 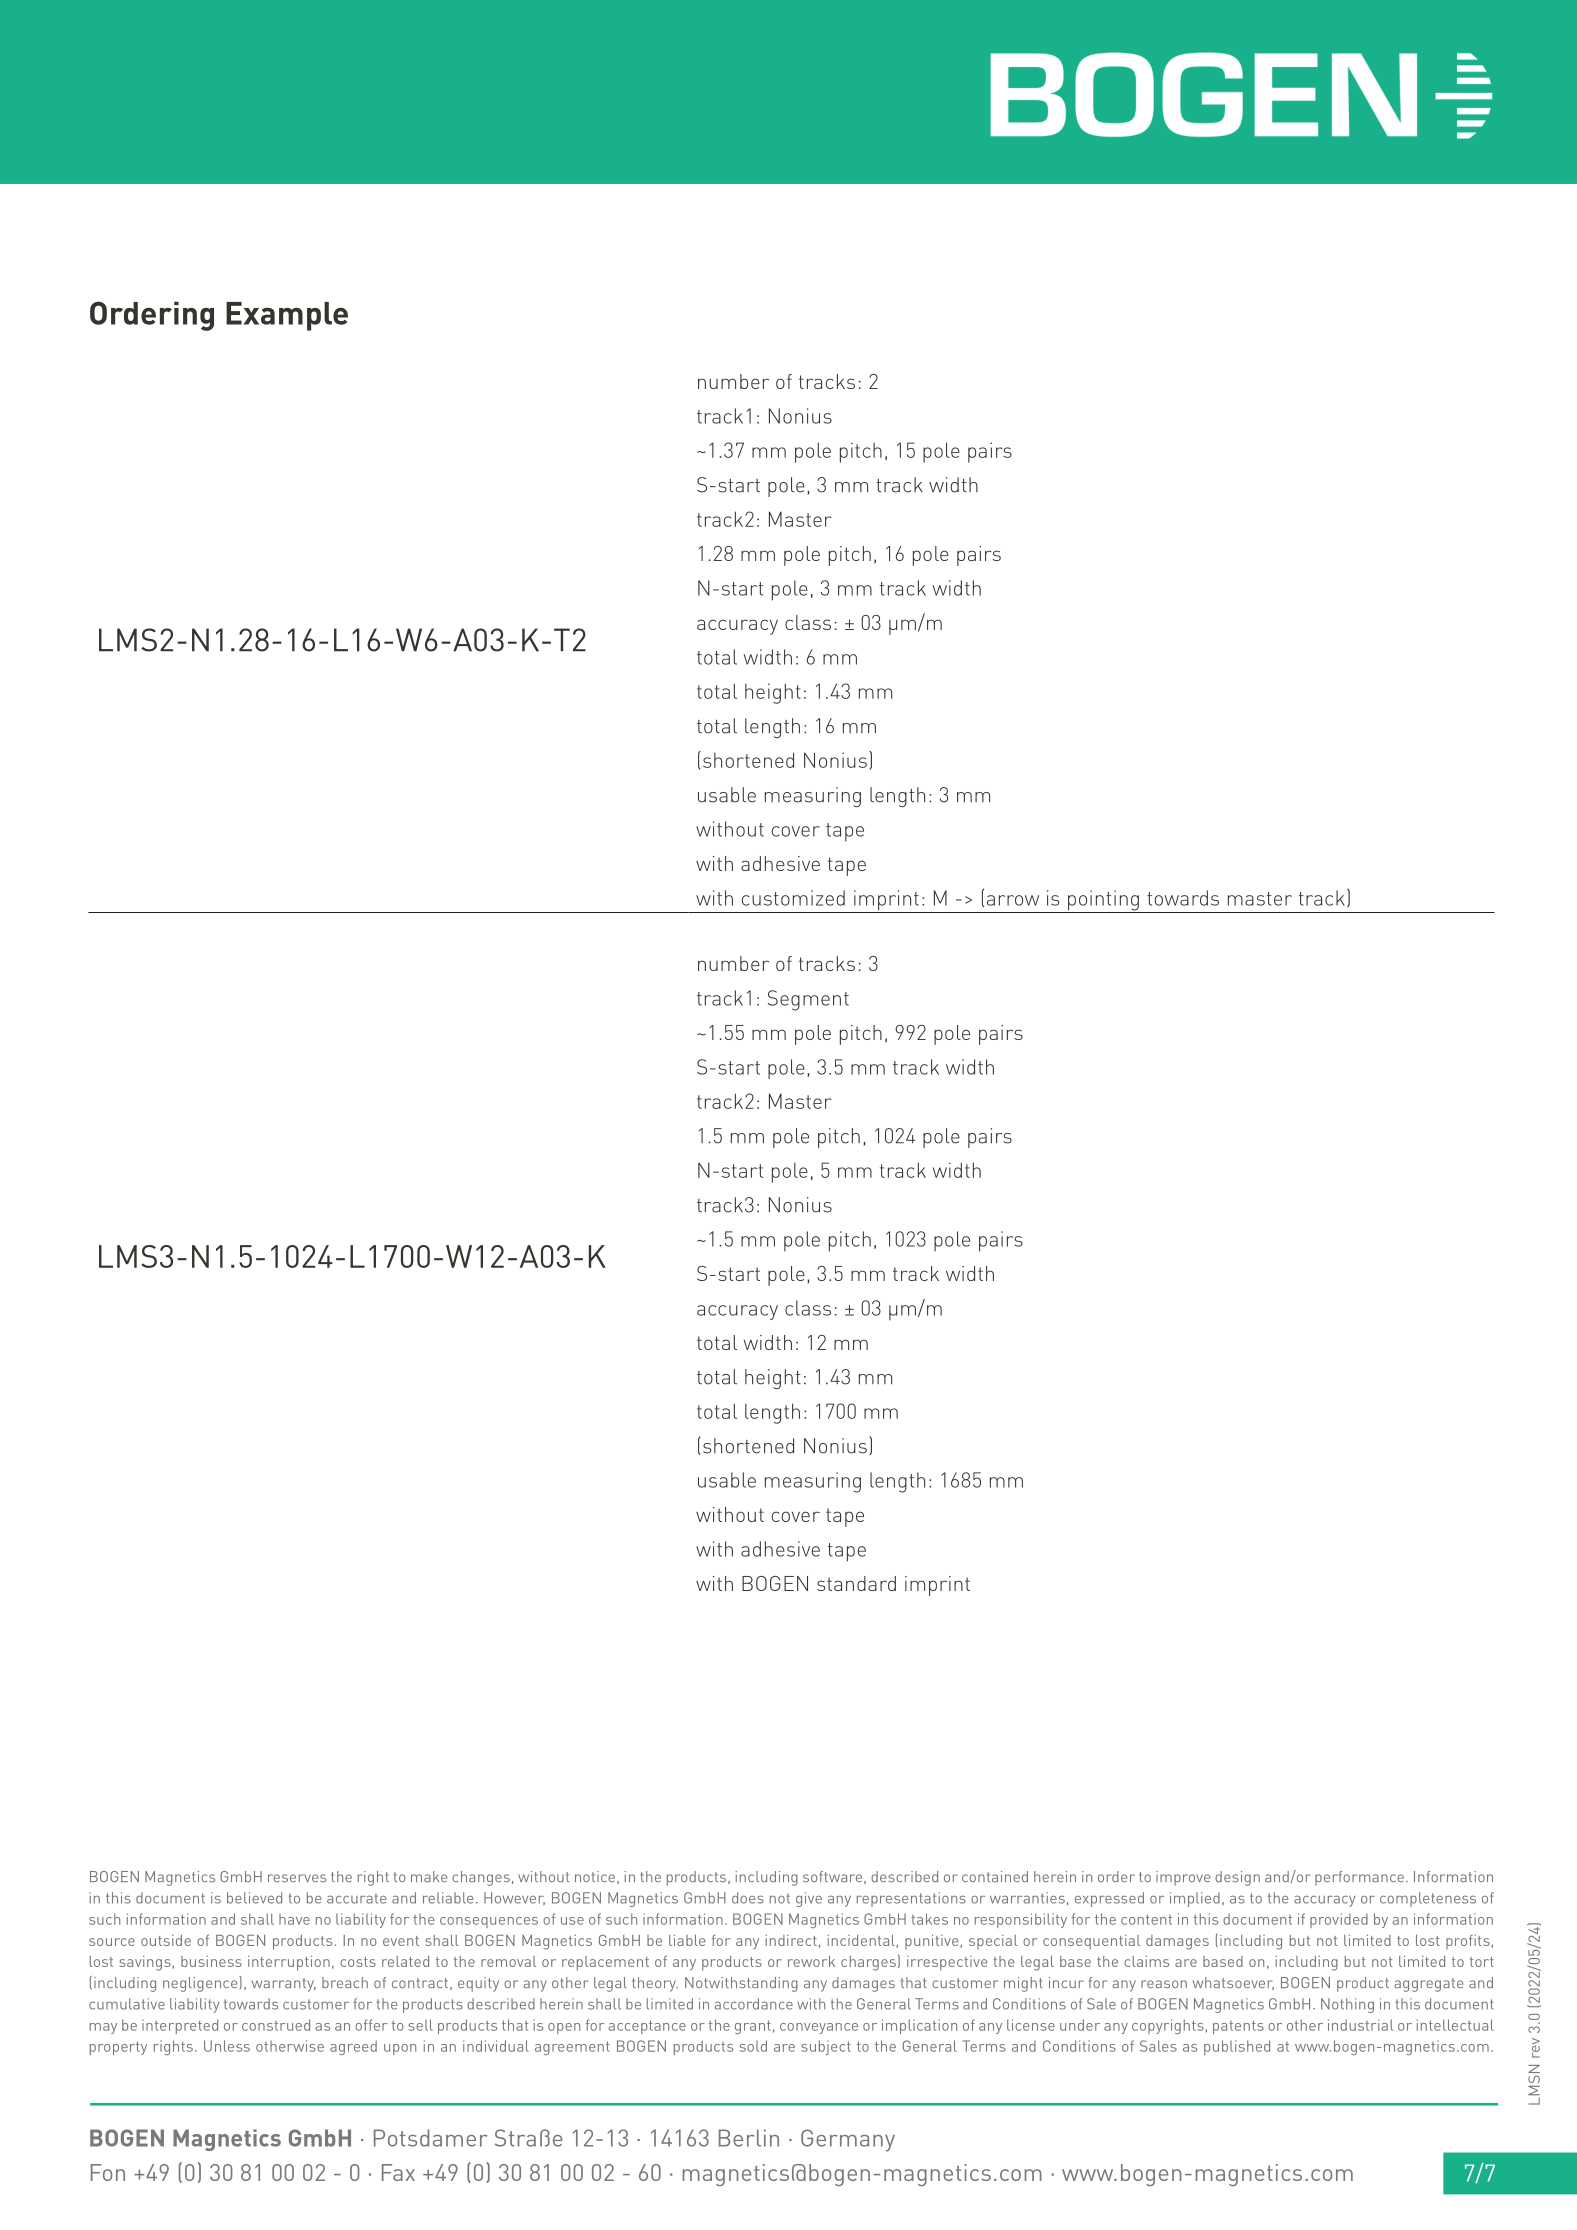 I want to click on Segment, so click(x=808, y=1000).
